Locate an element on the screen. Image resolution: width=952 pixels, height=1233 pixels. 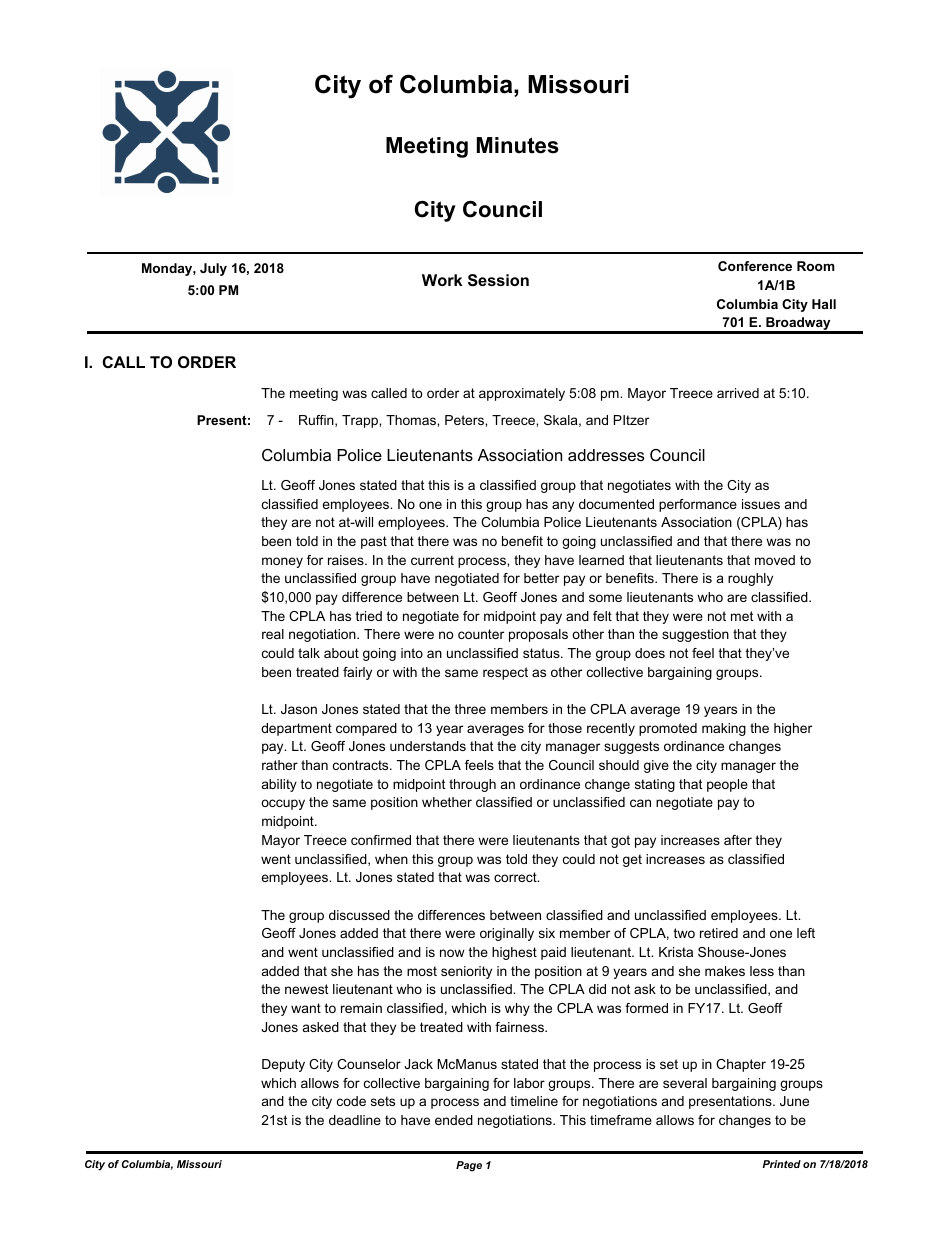
timeline is located at coordinates (534, 1101).
